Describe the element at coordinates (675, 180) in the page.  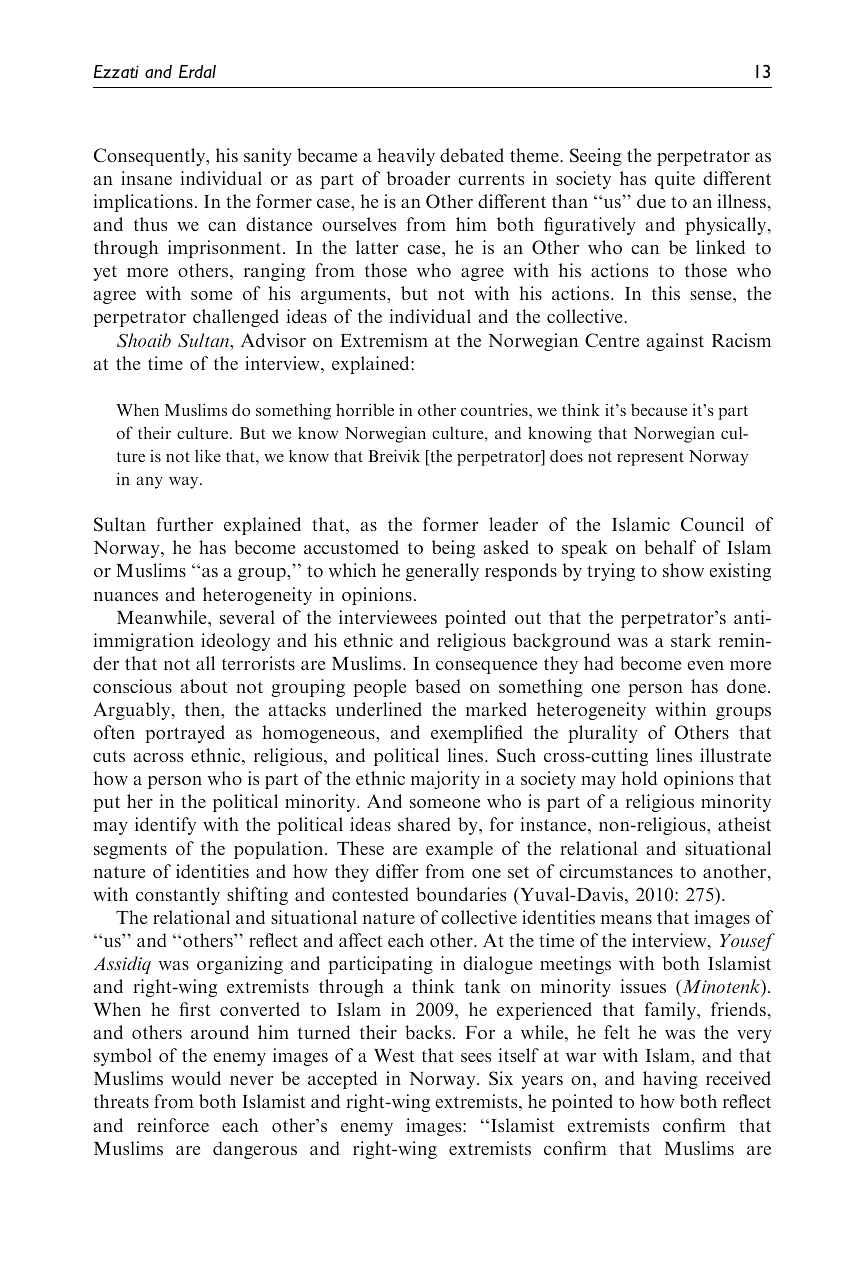
I see `quite` at that location.
